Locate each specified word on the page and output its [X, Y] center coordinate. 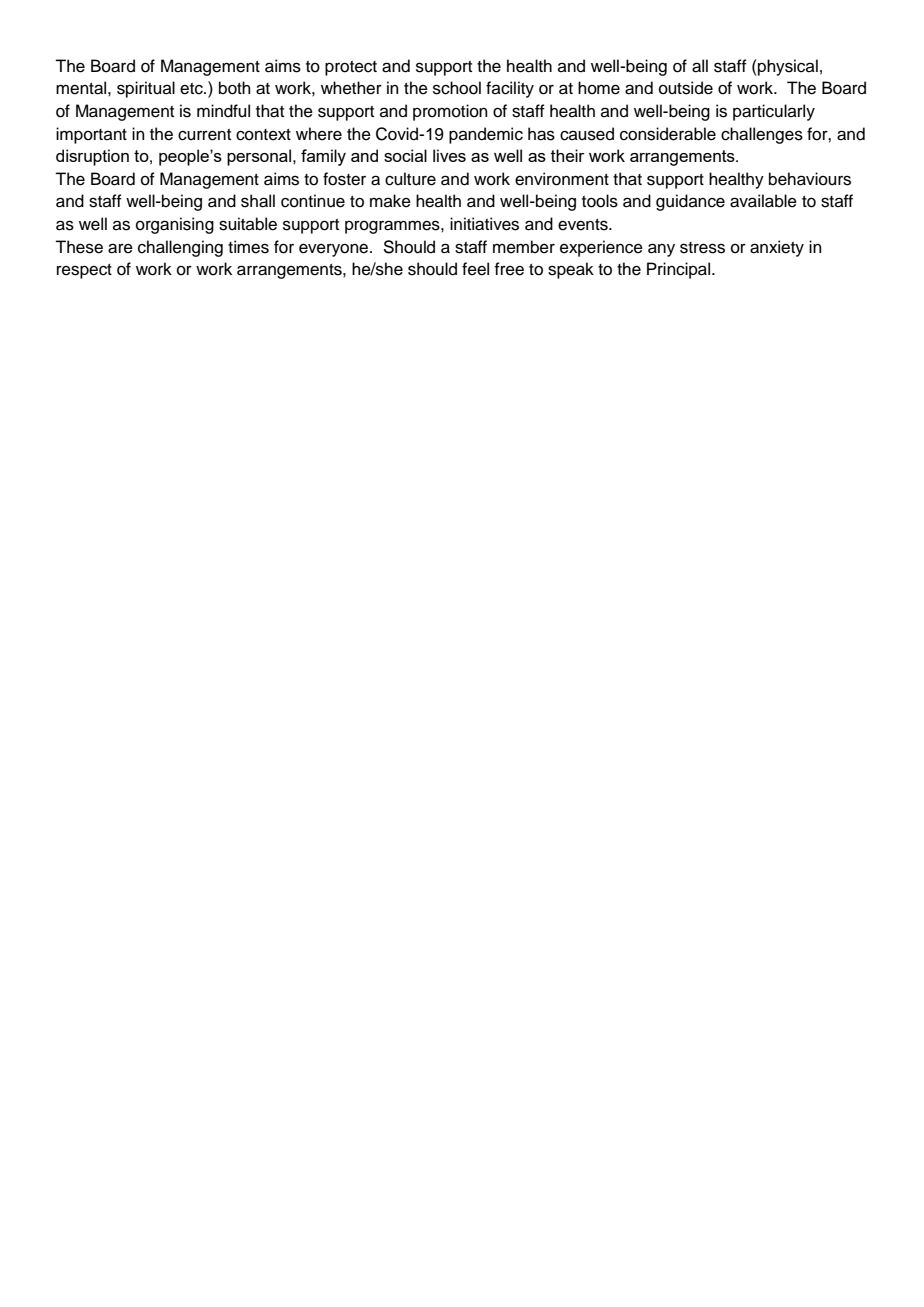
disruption [92, 157]
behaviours [810, 179]
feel [475, 269]
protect [351, 68]
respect [84, 271]
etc [192, 89]
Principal [680, 270]
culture [410, 179]
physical [787, 67]
